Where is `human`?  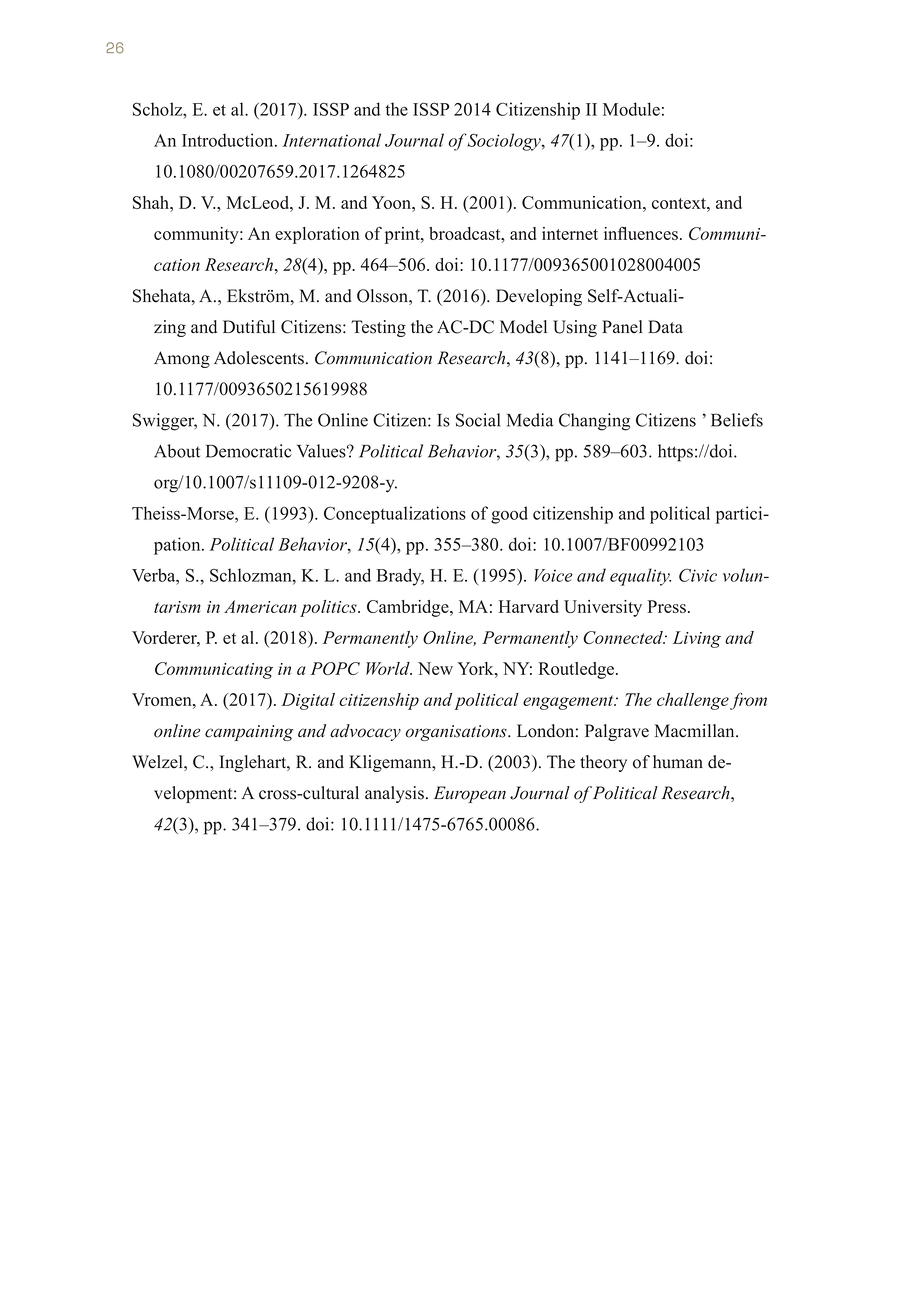 human is located at coordinates (678, 762).
